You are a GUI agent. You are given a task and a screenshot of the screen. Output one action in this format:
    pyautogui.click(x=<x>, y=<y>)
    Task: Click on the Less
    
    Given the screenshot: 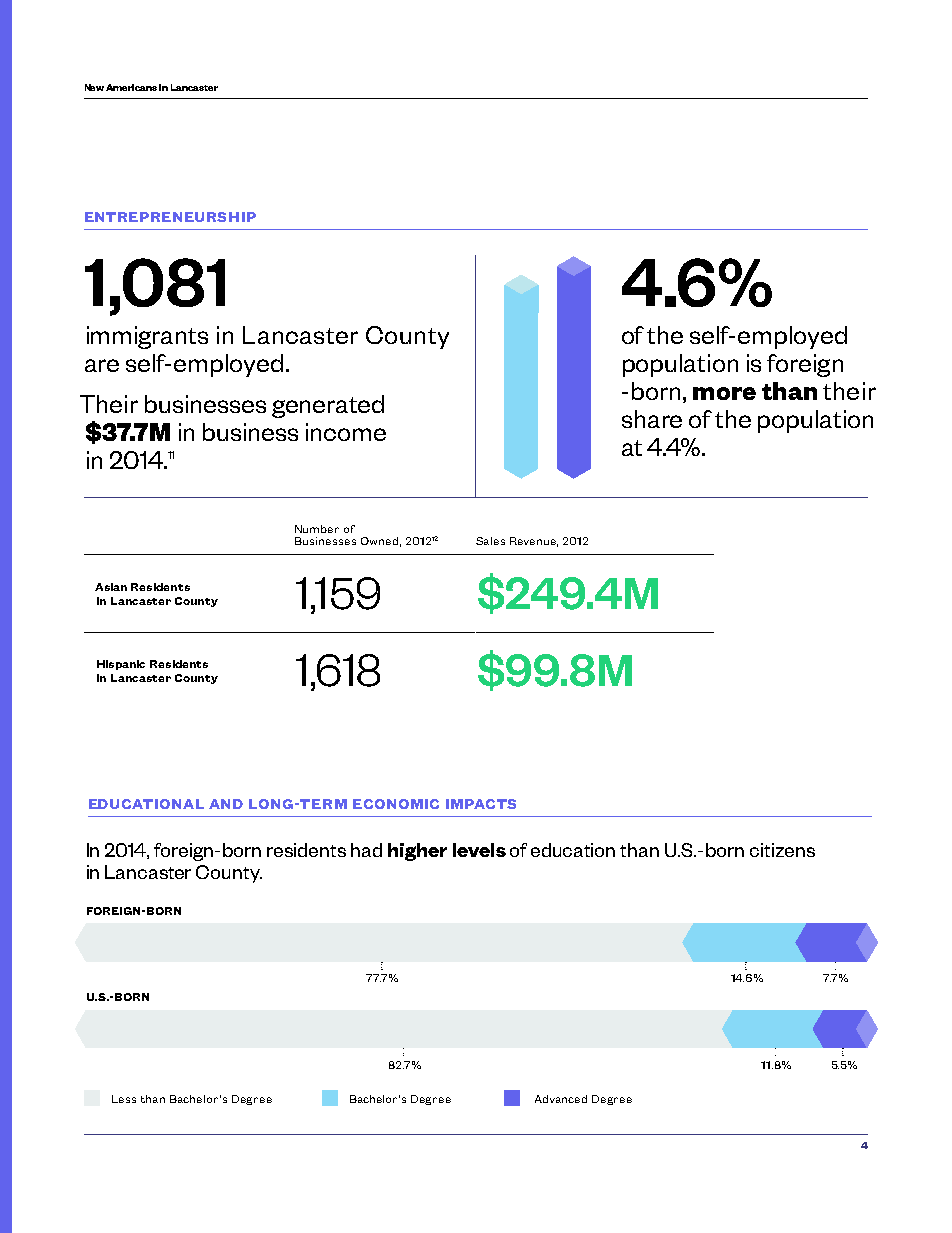 What is the action you would take?
    pyautogui.click(x=124, y=1099)
